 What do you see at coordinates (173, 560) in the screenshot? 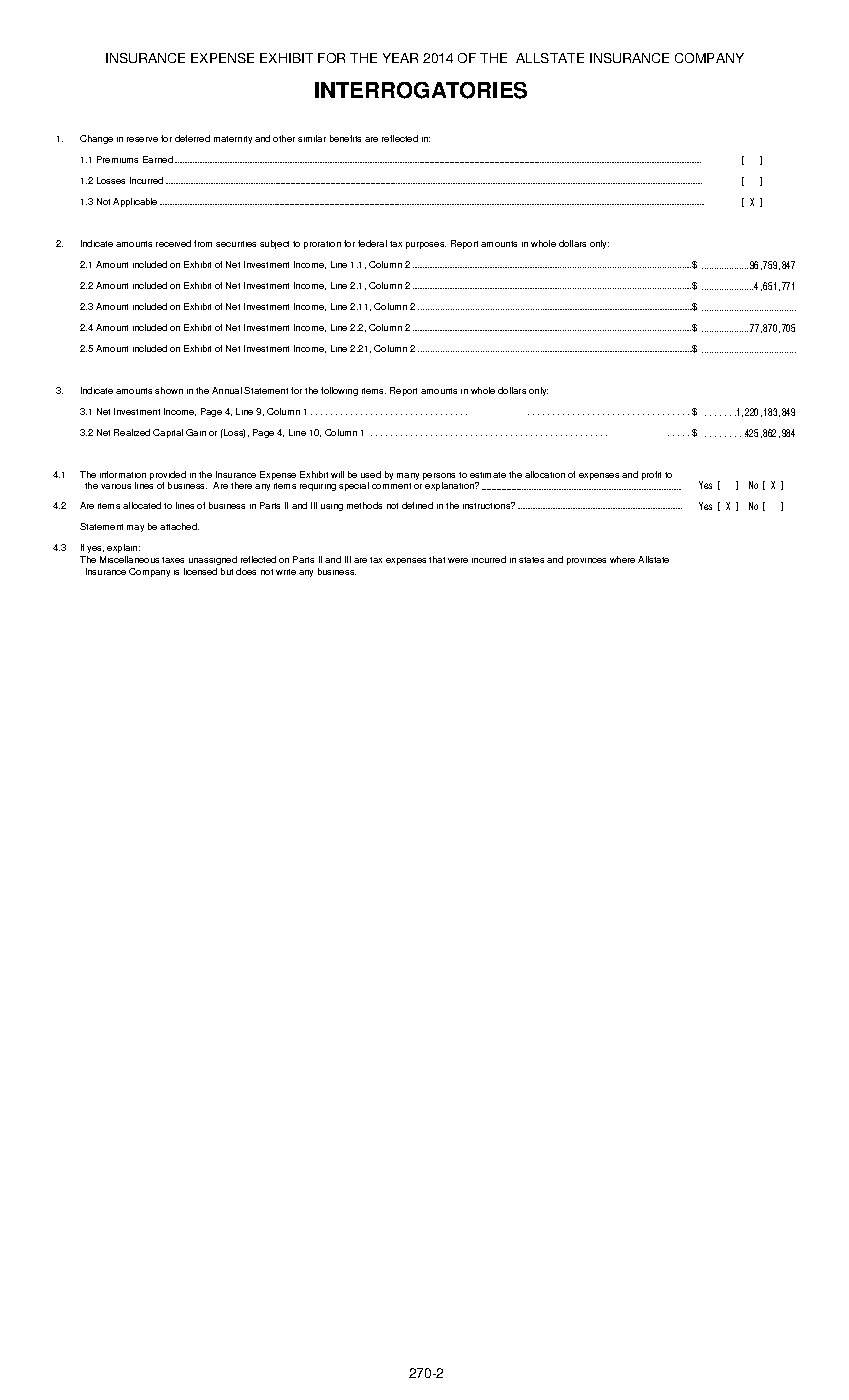
I see `taxes` at bounding box center [173, 560].
